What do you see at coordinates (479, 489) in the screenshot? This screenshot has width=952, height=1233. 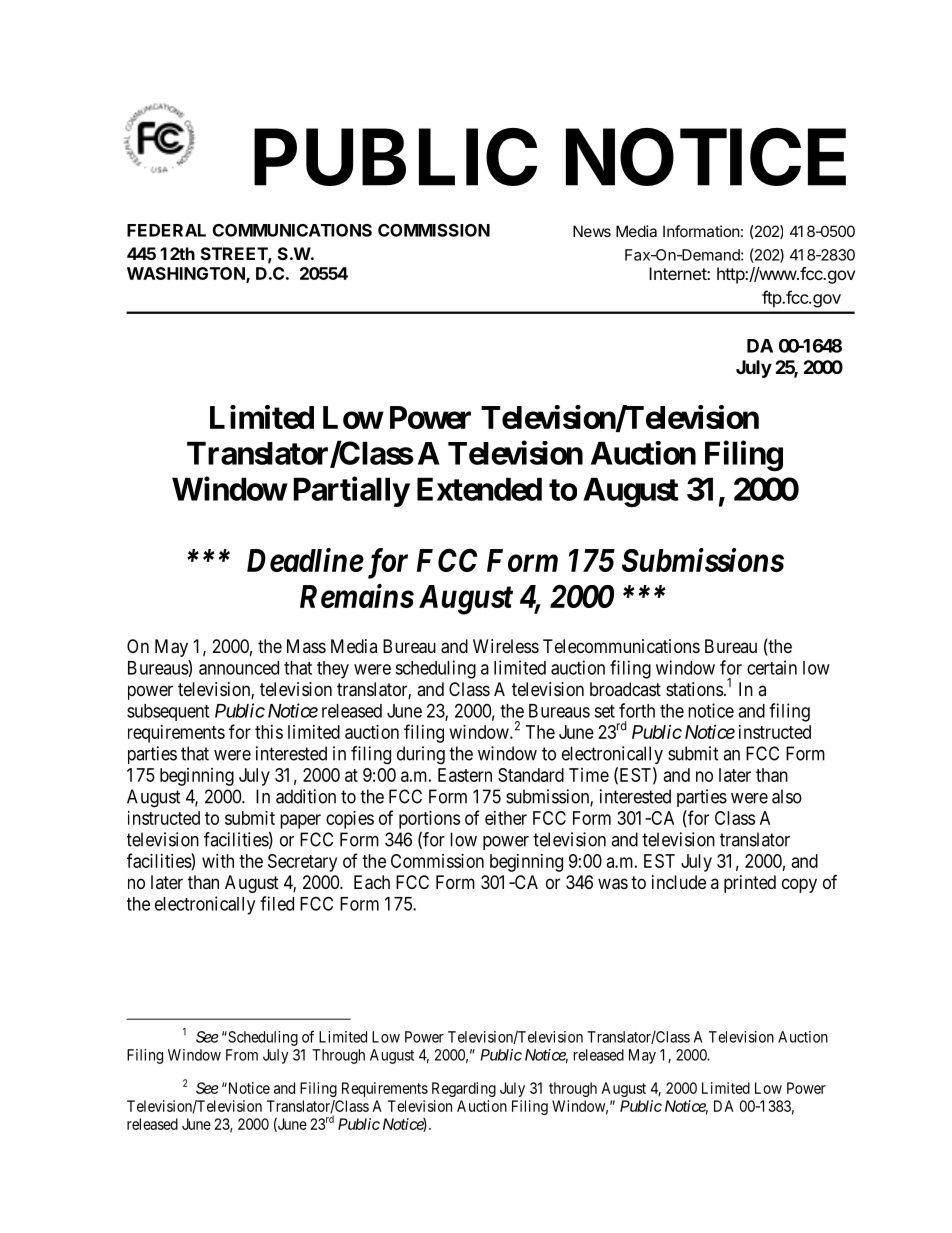 I see `Extended` at bounding box center [479, 489].
